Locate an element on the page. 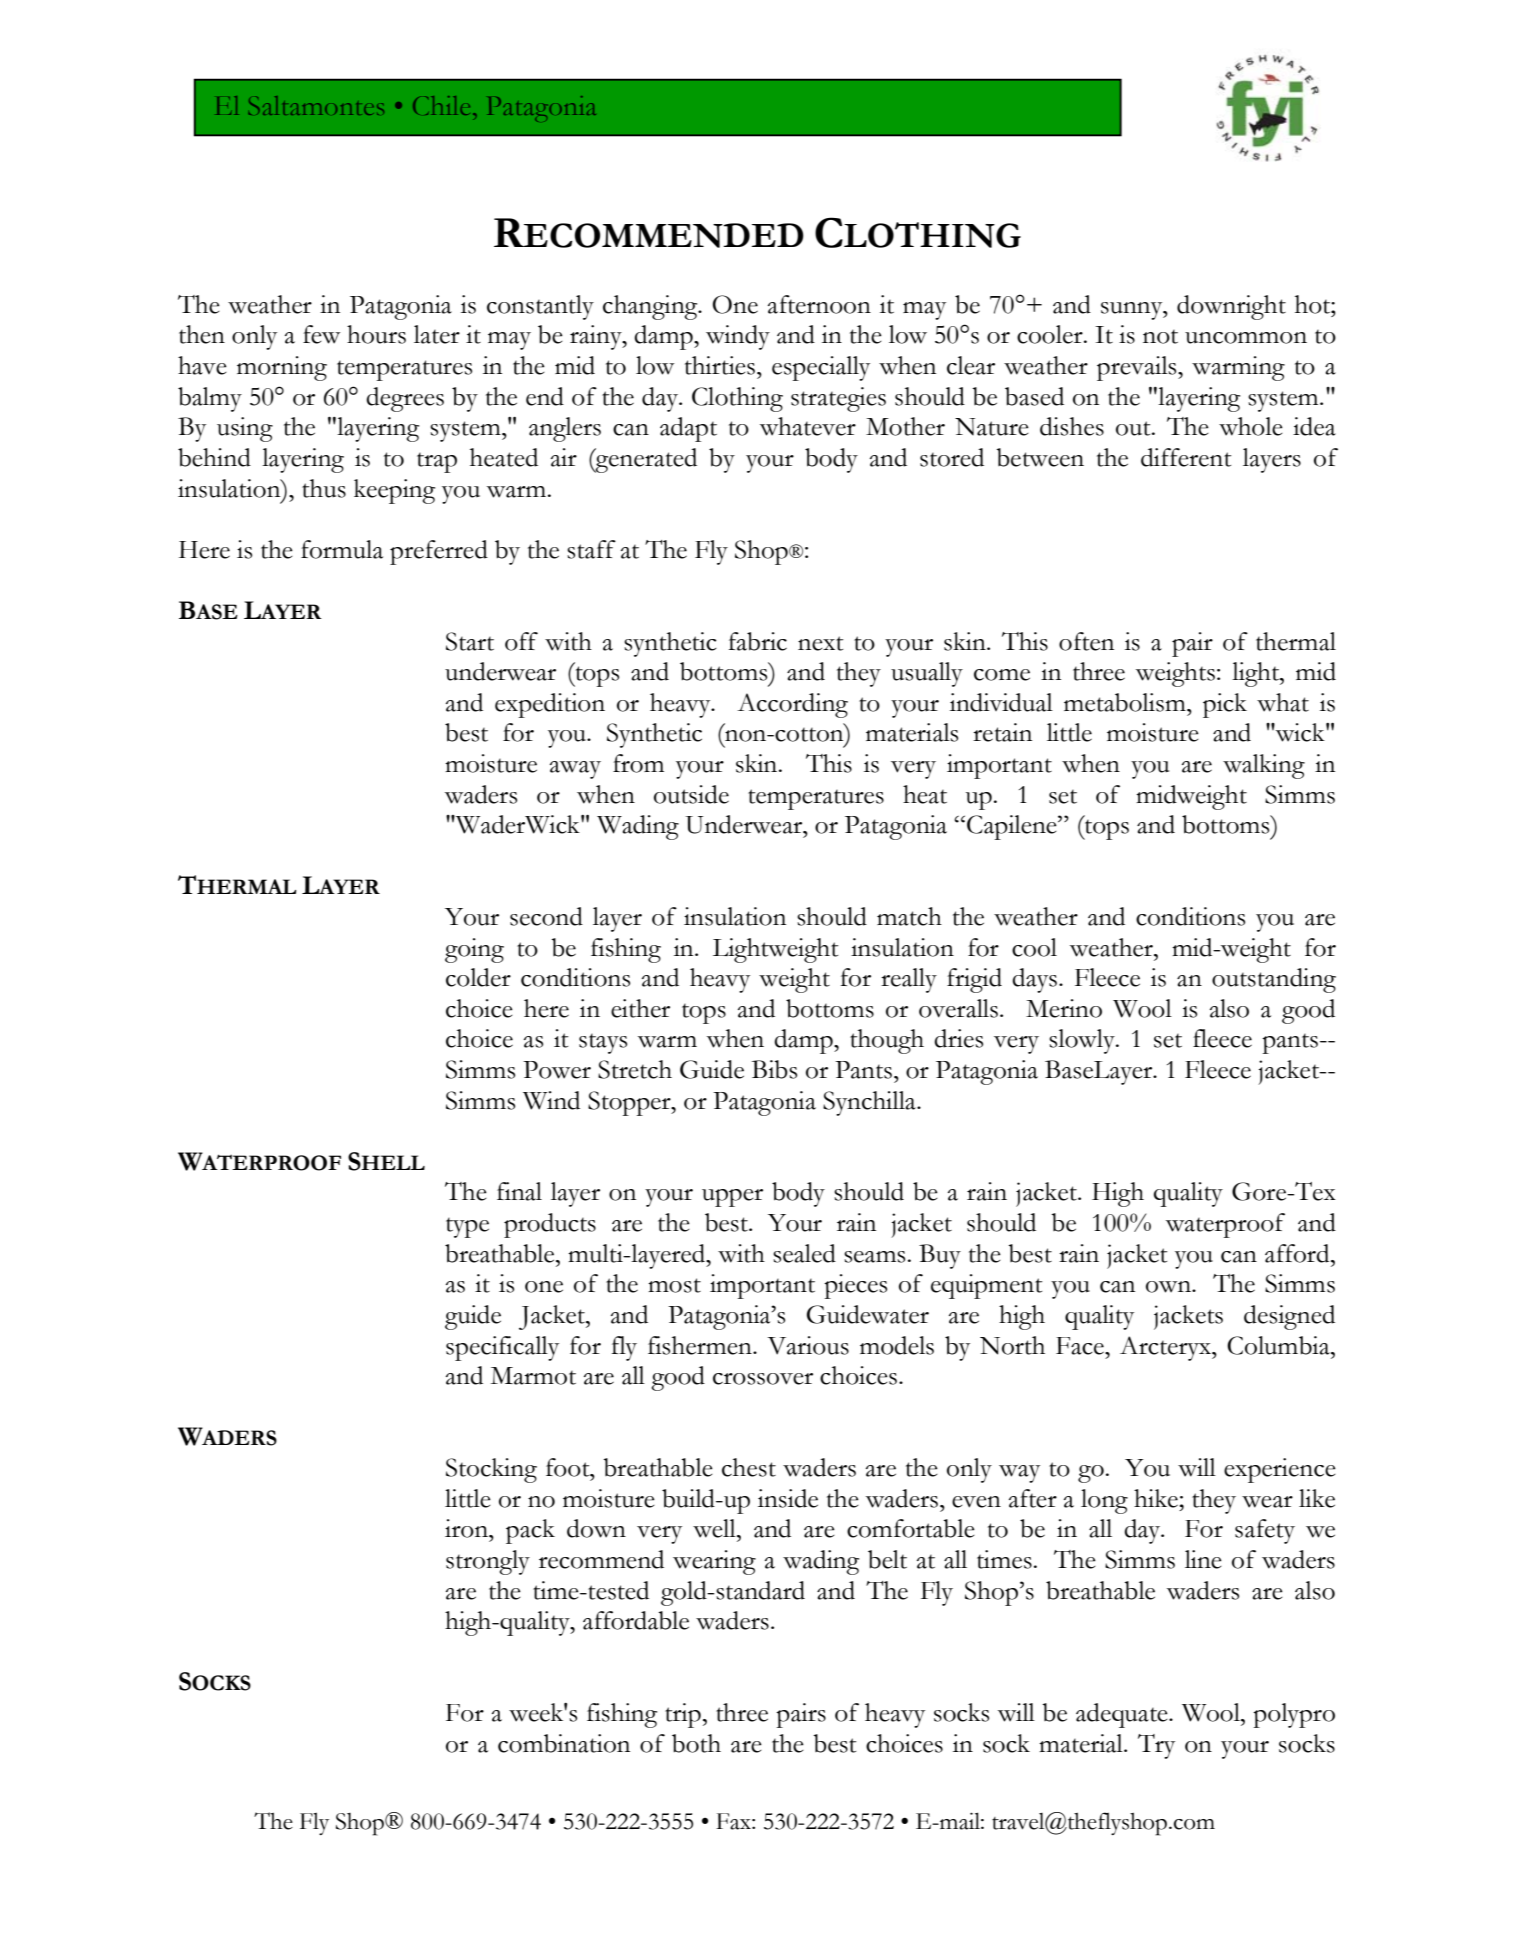 The height and width of the image is (1959, 1514). outstanding is located at coordinates (1274, 980).
